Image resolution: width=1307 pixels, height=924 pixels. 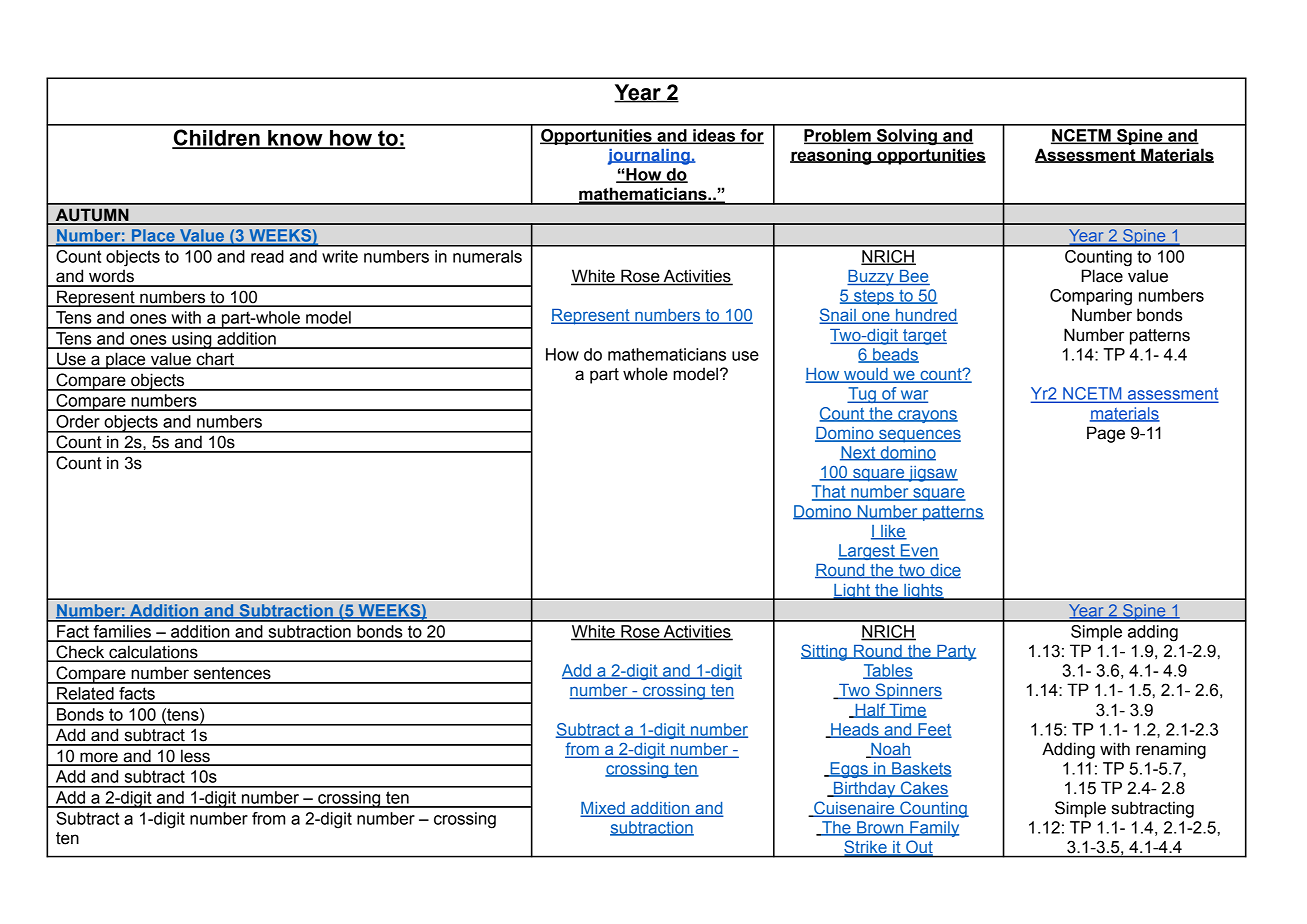 I want to click on Next, so click(x=859, y=453).
